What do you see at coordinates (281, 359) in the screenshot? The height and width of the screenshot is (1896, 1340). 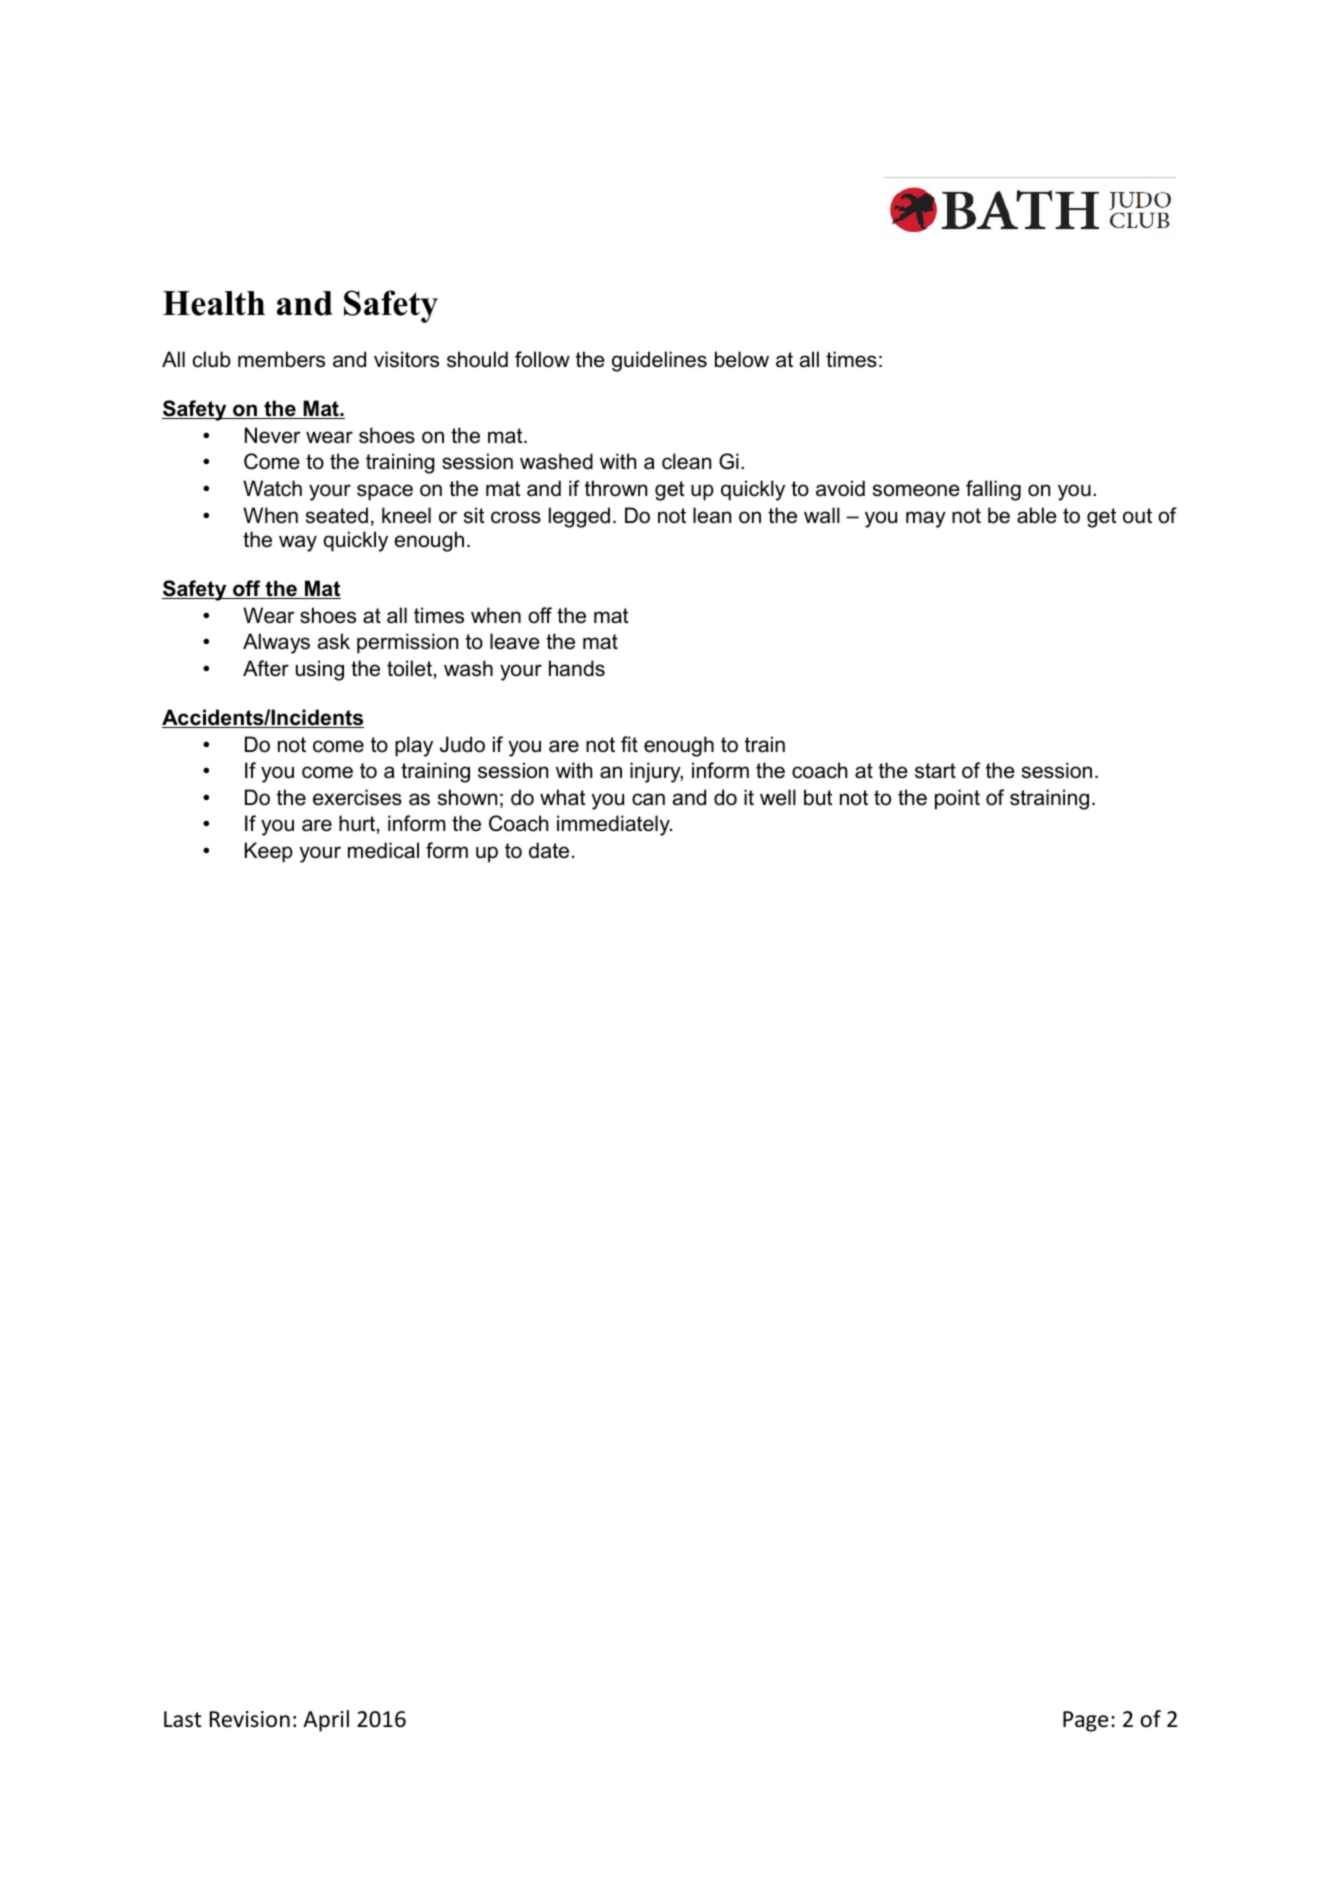 I see `members` at bounding box center [281, 359].
